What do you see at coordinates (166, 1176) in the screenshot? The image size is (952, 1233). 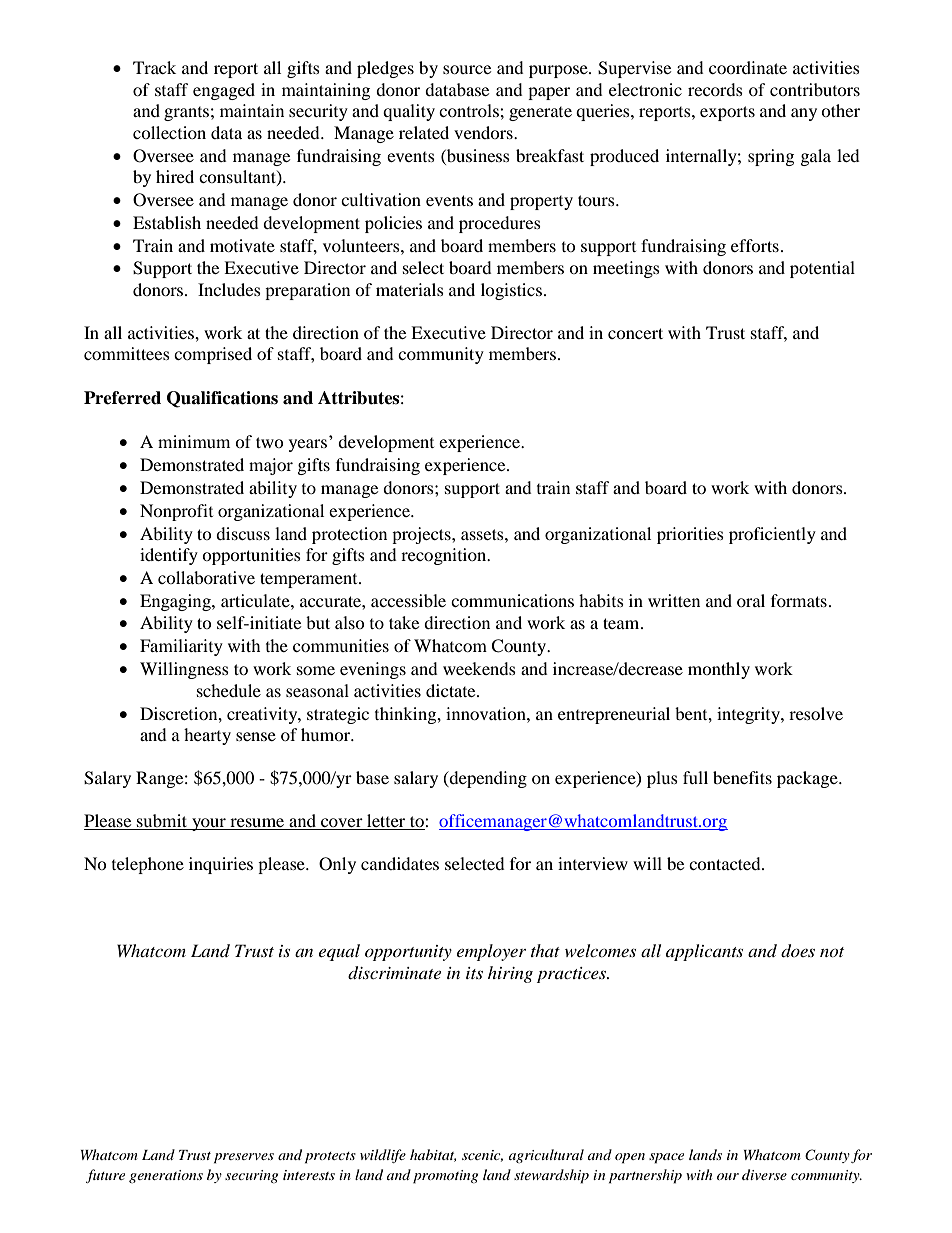 I see `generations` at bounding box center [166, 1176].
